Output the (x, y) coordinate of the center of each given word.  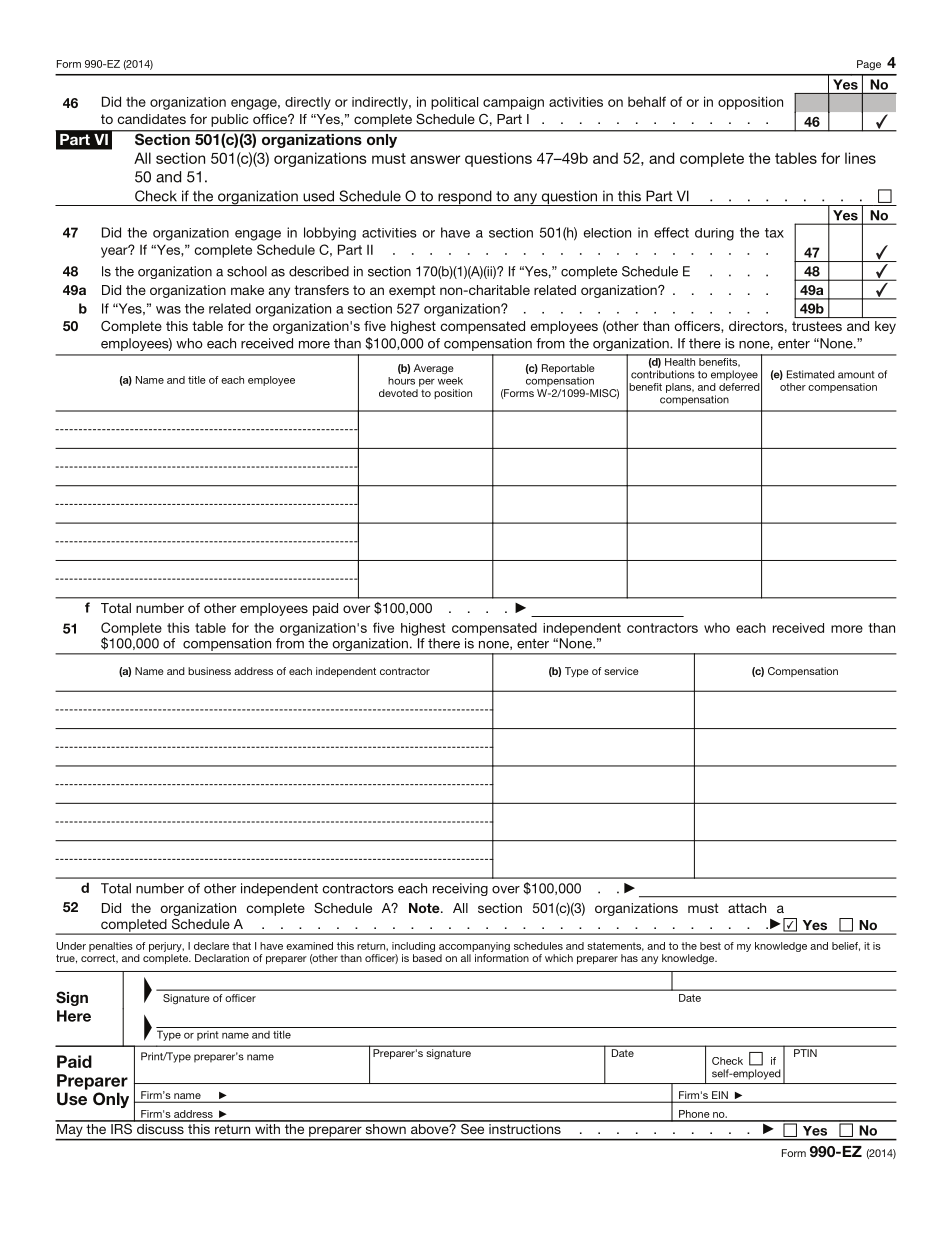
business (209, 671)
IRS (121, 1127)
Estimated (811, 374)
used (318, 196)
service (621, 671)
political (454, 103)
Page (869, 65)
